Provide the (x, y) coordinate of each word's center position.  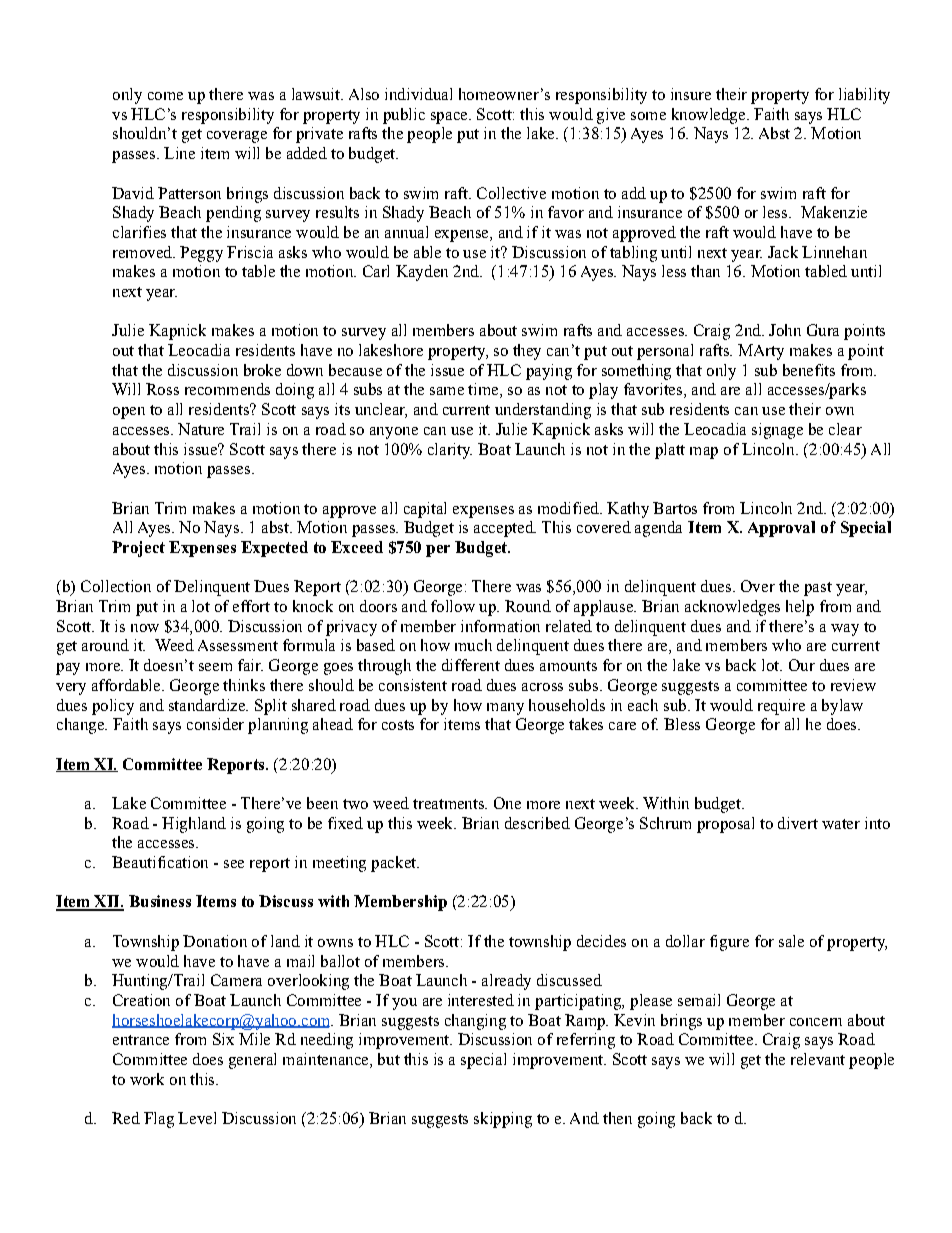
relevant (818, 1059)
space (450, 118)
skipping (503, 1120)
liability (864, 96)
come (165, 96)
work (147, 1079)
